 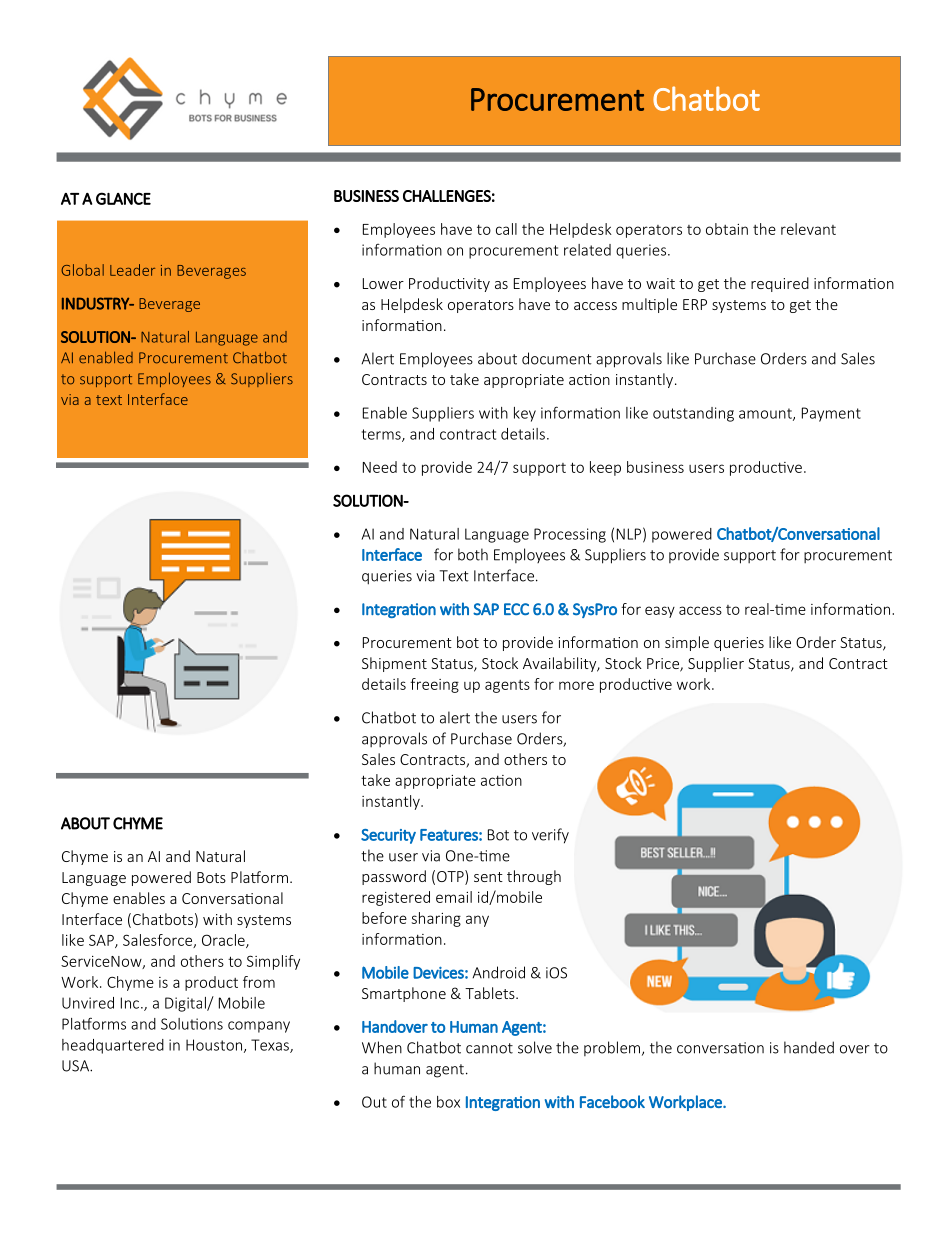 What do you see at coordinates (448, 1102) in the image?
I see `box` at bounding box center [448, 1102].
